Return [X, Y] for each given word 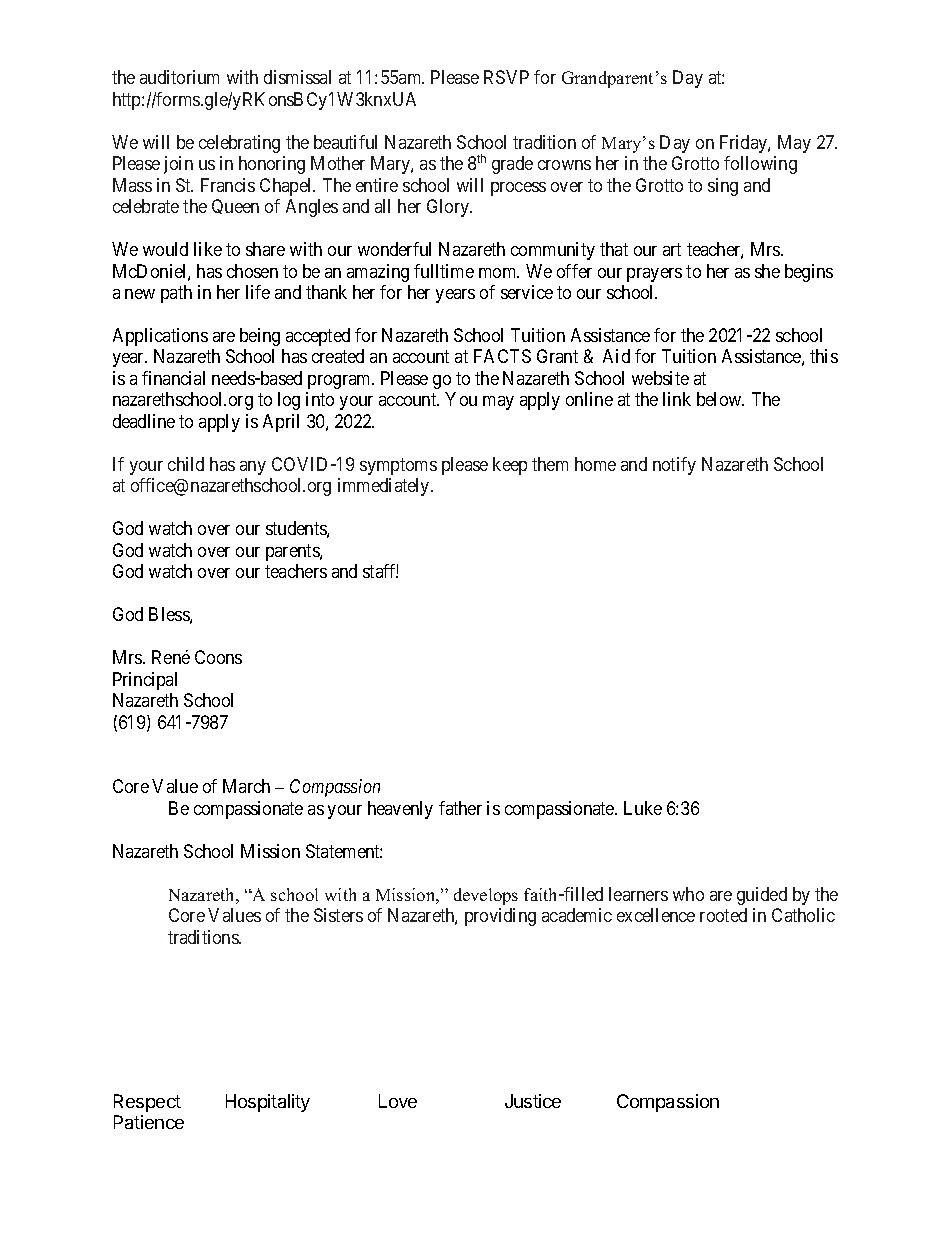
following [760, 165]
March [246, 786]
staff [380, 571]
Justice [533, 1101]
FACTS [502, 356]
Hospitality [268, 1103]
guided [762, 896]
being [260, 337]
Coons [218, 657]
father [460, 808]
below [720, 399]
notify [674, 466]
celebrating [239, 144]
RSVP [506, 77]
